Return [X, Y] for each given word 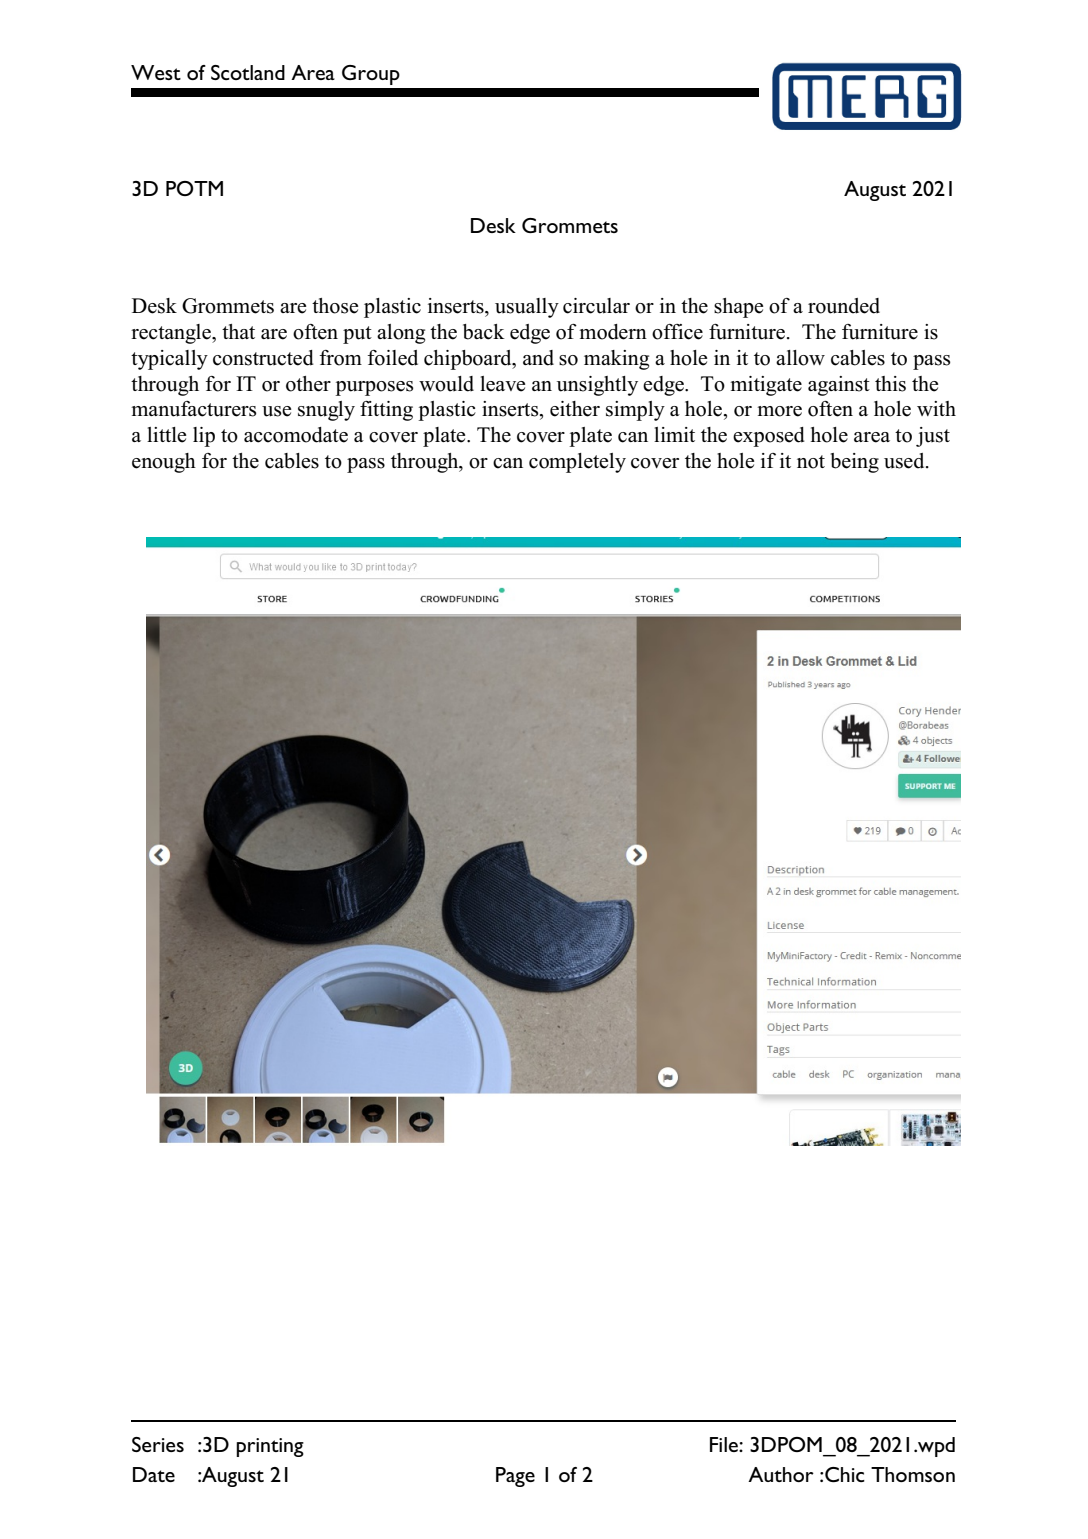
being [855, 463]
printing [270, 1447]
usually [527, 308]
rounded [844, 306]
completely [577, 463]
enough [164, 463]
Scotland [248, 72]
